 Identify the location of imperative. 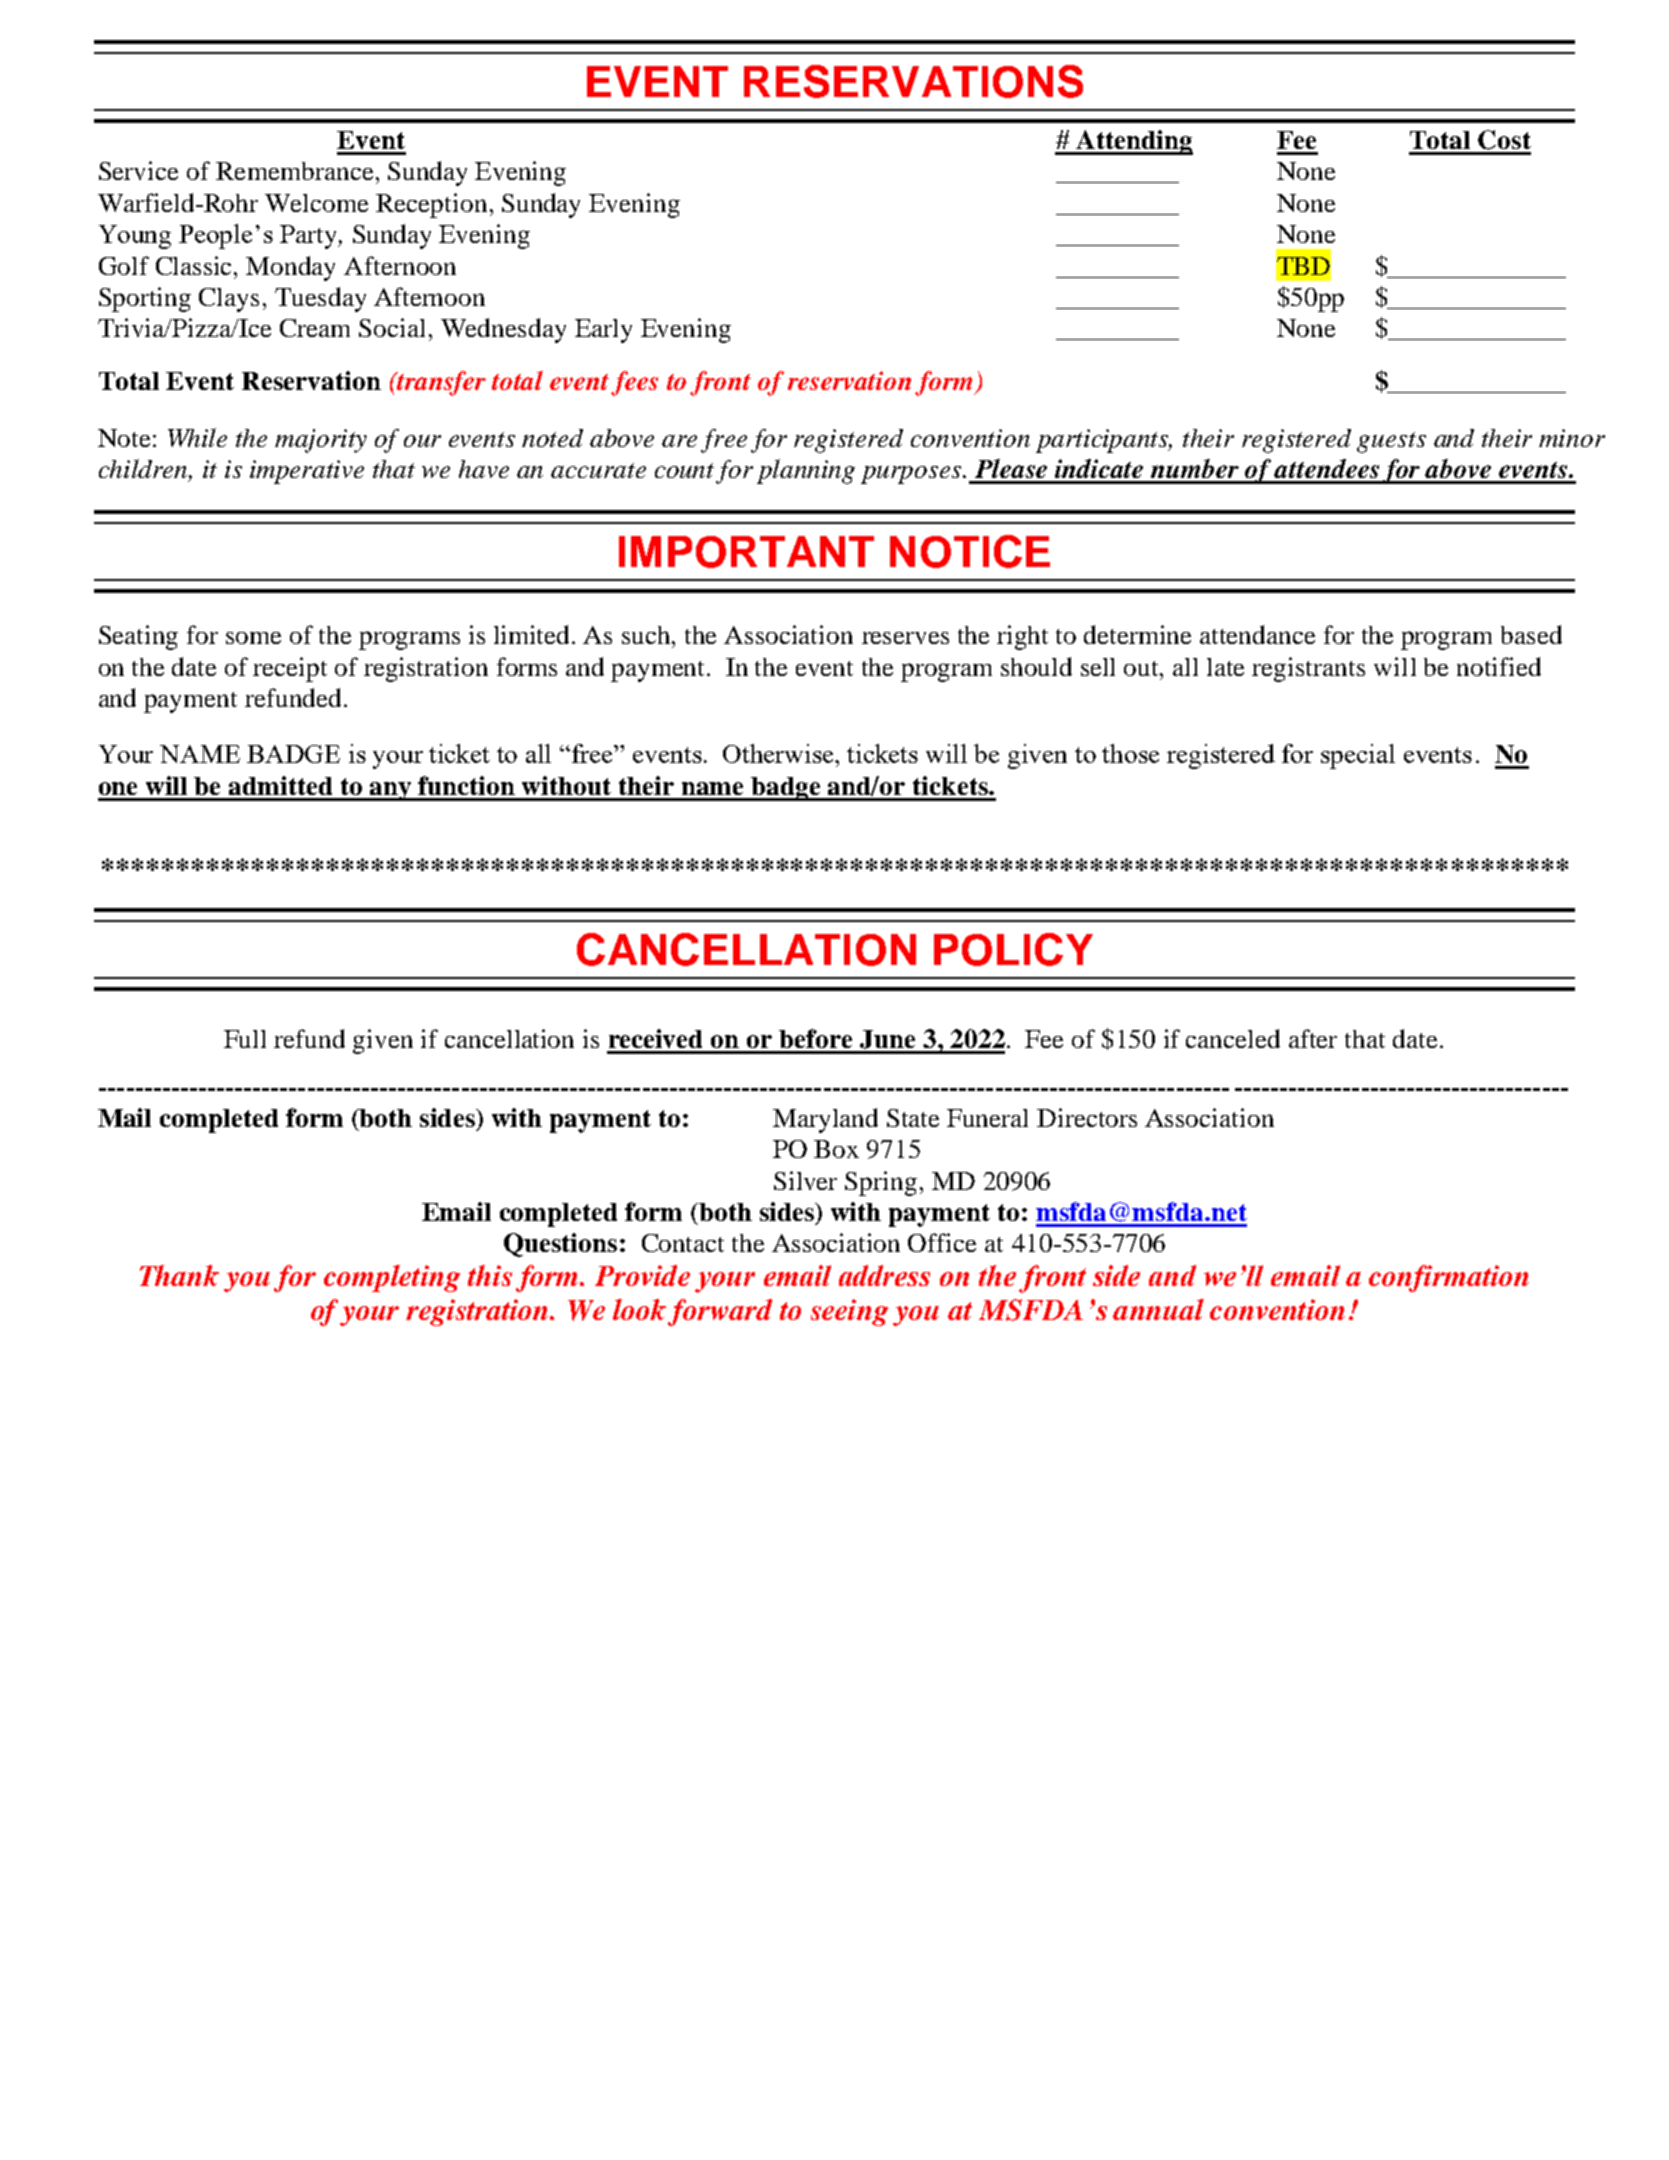
(307, 472).
